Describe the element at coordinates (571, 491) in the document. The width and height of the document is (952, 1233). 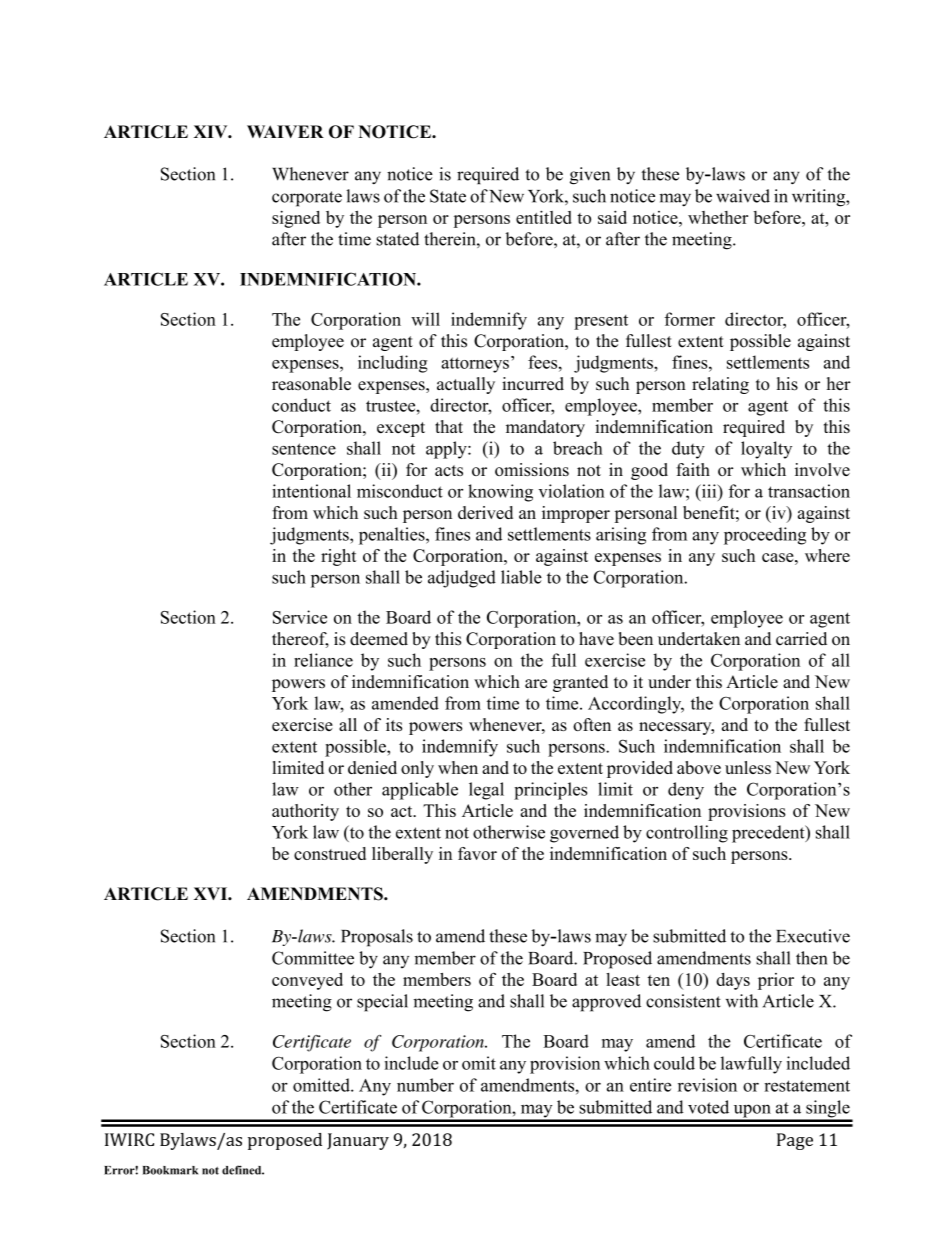
I see `violation` at that location.
